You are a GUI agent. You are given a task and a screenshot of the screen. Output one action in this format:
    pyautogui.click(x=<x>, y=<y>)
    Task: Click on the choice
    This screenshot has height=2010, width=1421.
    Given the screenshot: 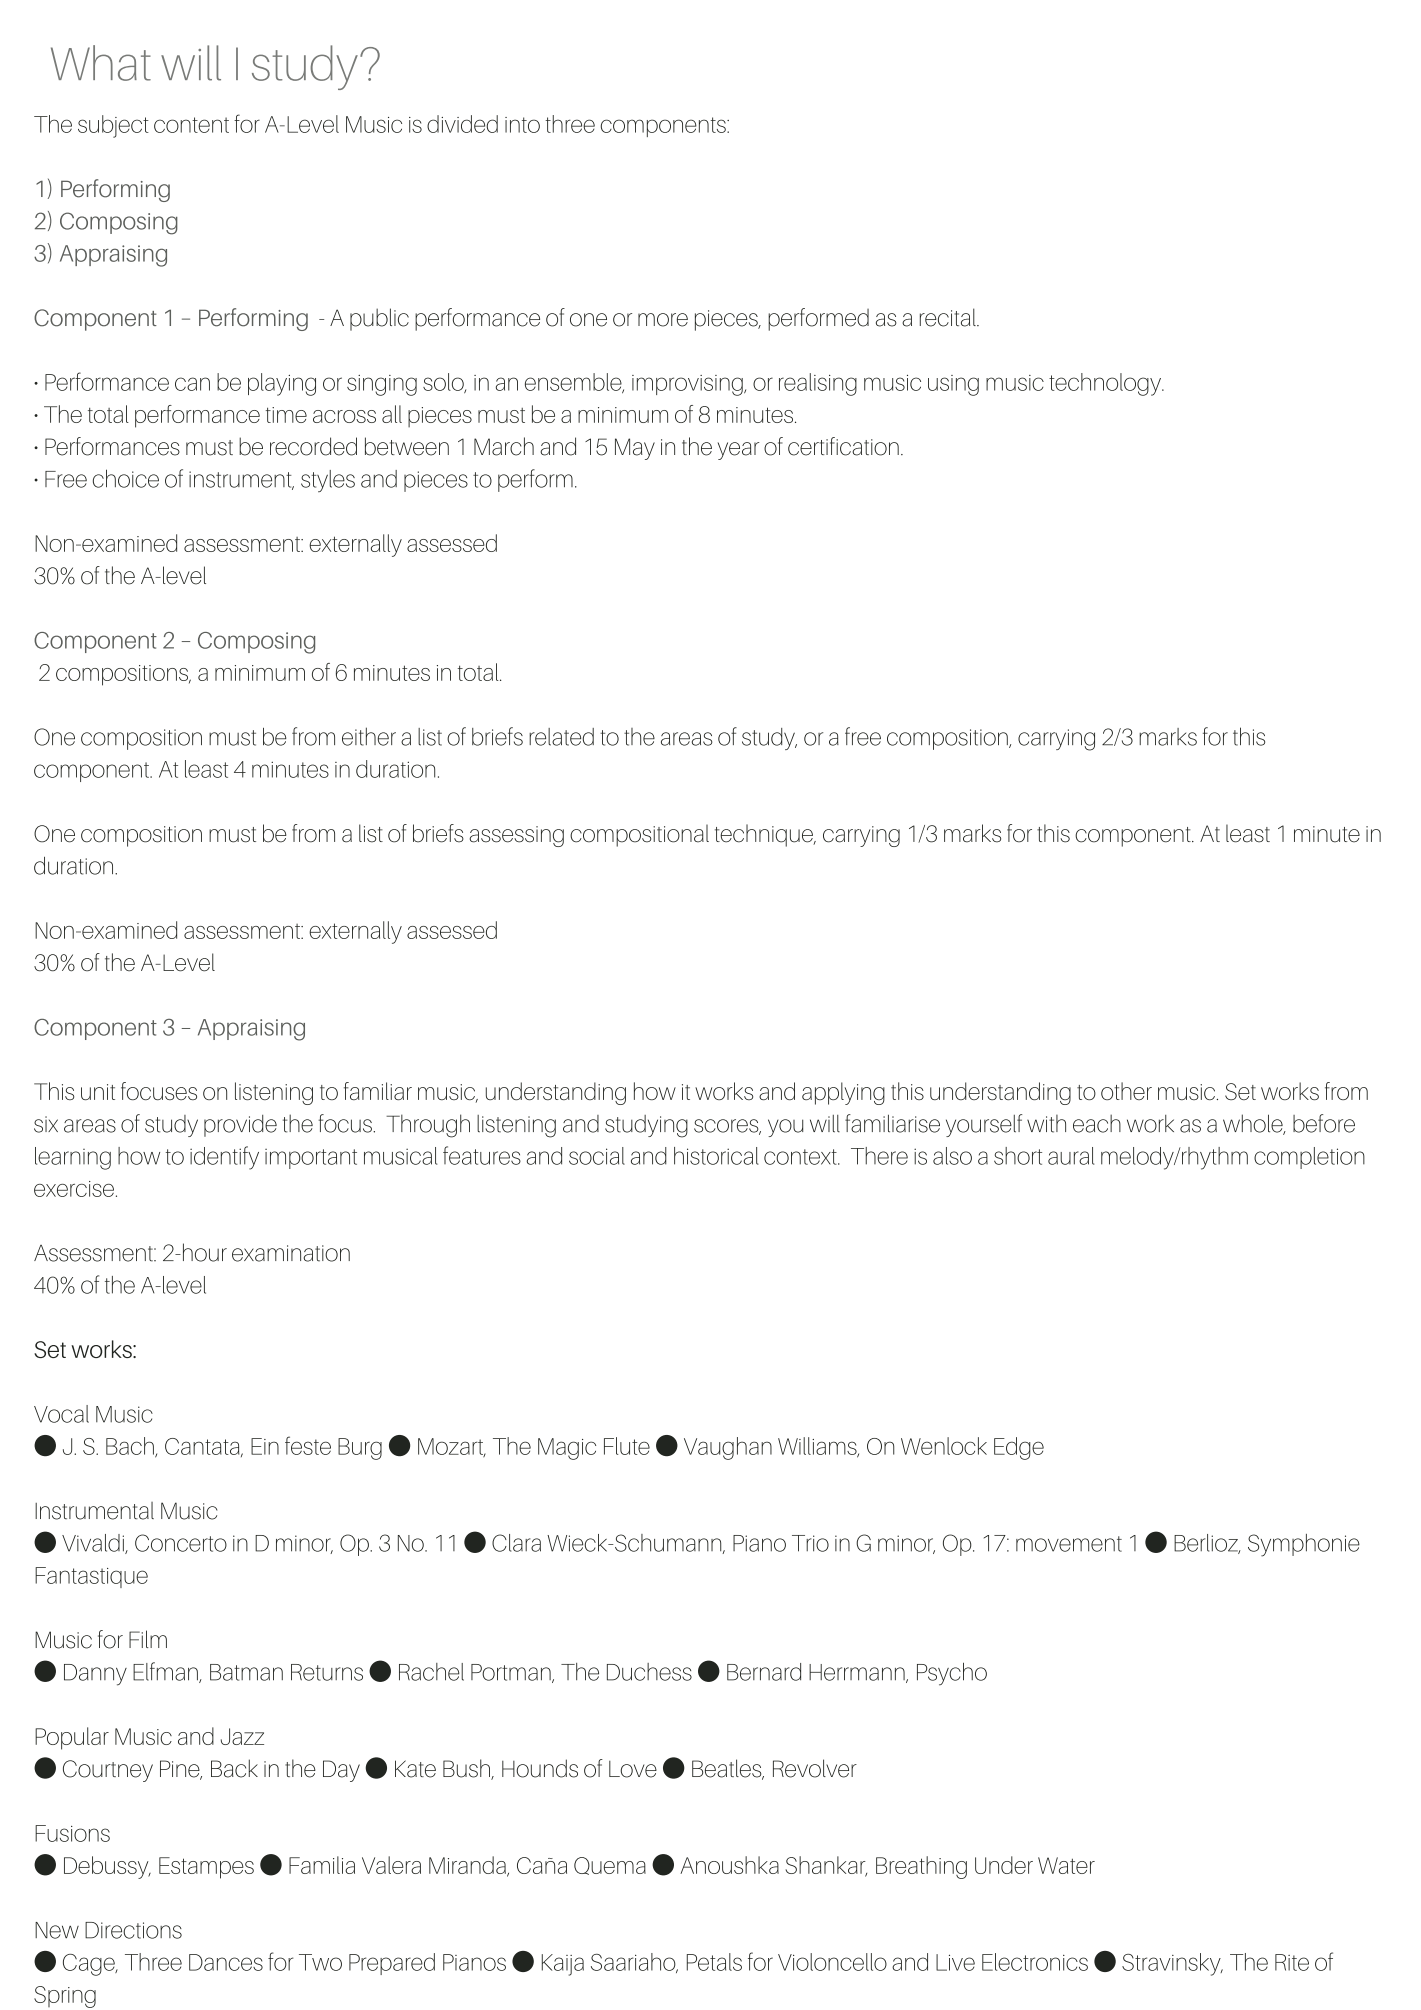 What is the action you would take?
    pyautogui.click(x=126, y=478)
